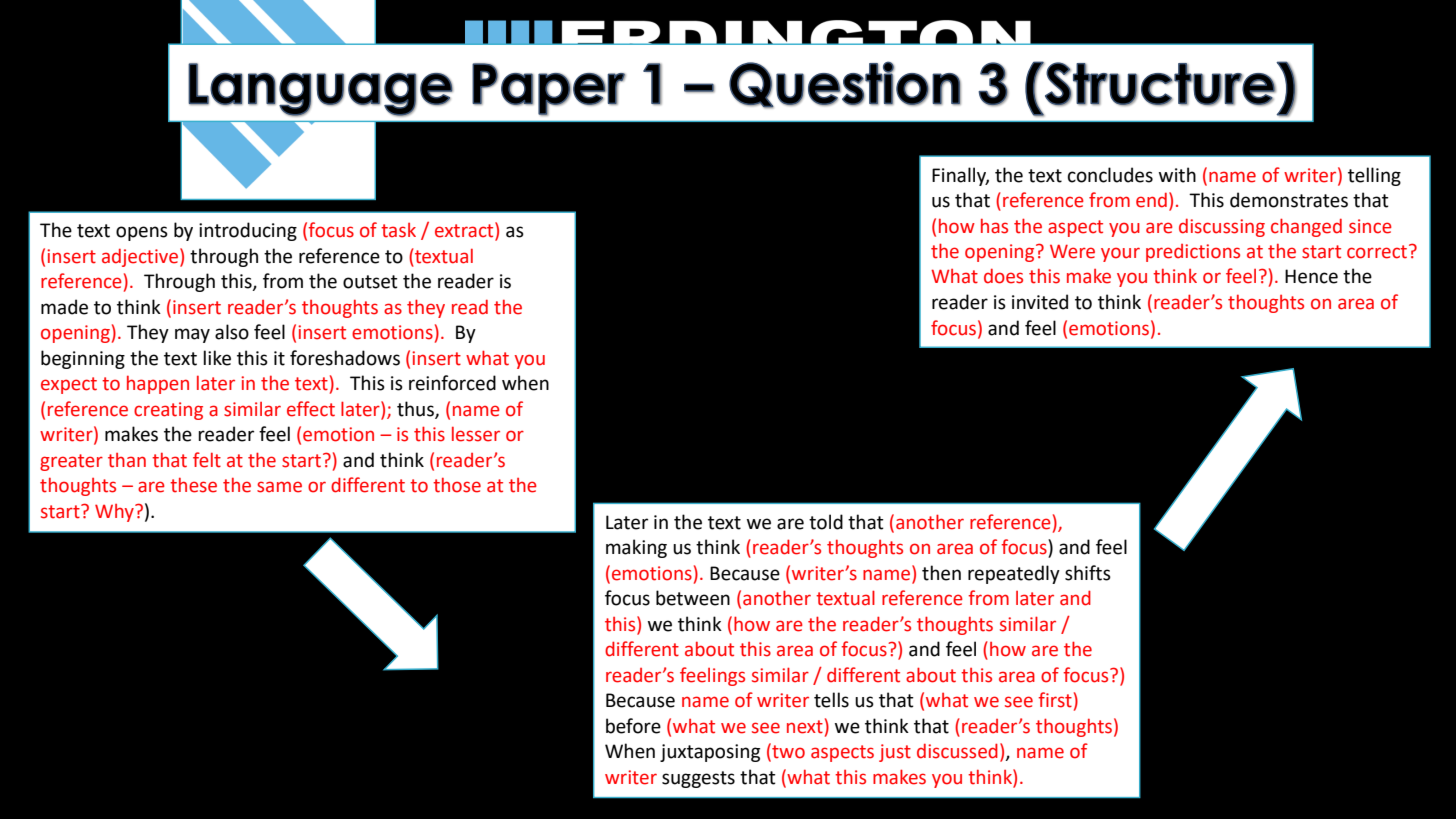  I want to click on discussed, so click(957, 751).
